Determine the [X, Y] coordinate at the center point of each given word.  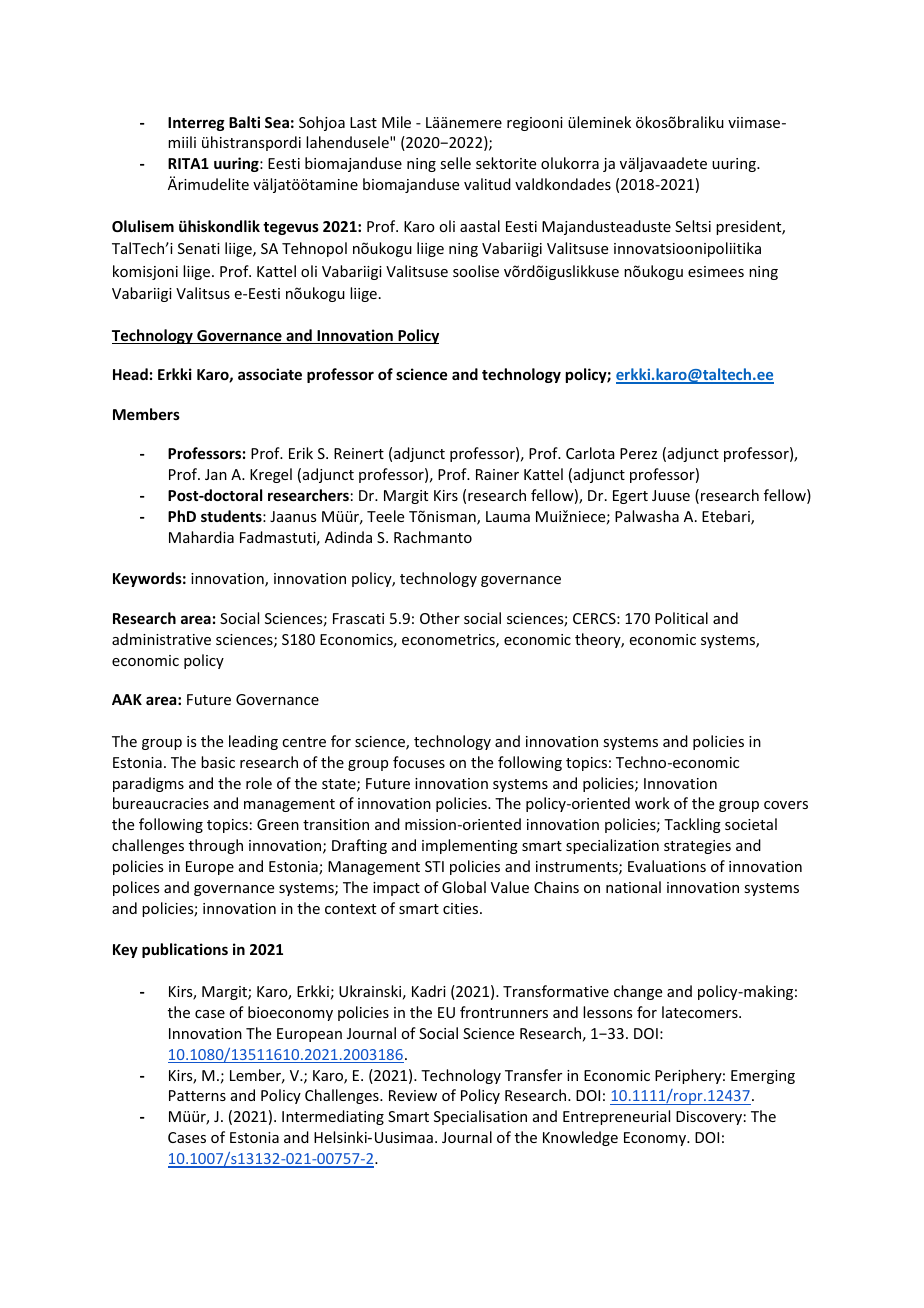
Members [146, 414]
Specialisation [480, 1117]
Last [363, 122]
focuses [419, 762]
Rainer [497, 474]
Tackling [692, 825]
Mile [396, 122]
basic [218, 762]
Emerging [763, 1077]
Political [681, 618]
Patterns [197, 1095]
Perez [638, 453]
